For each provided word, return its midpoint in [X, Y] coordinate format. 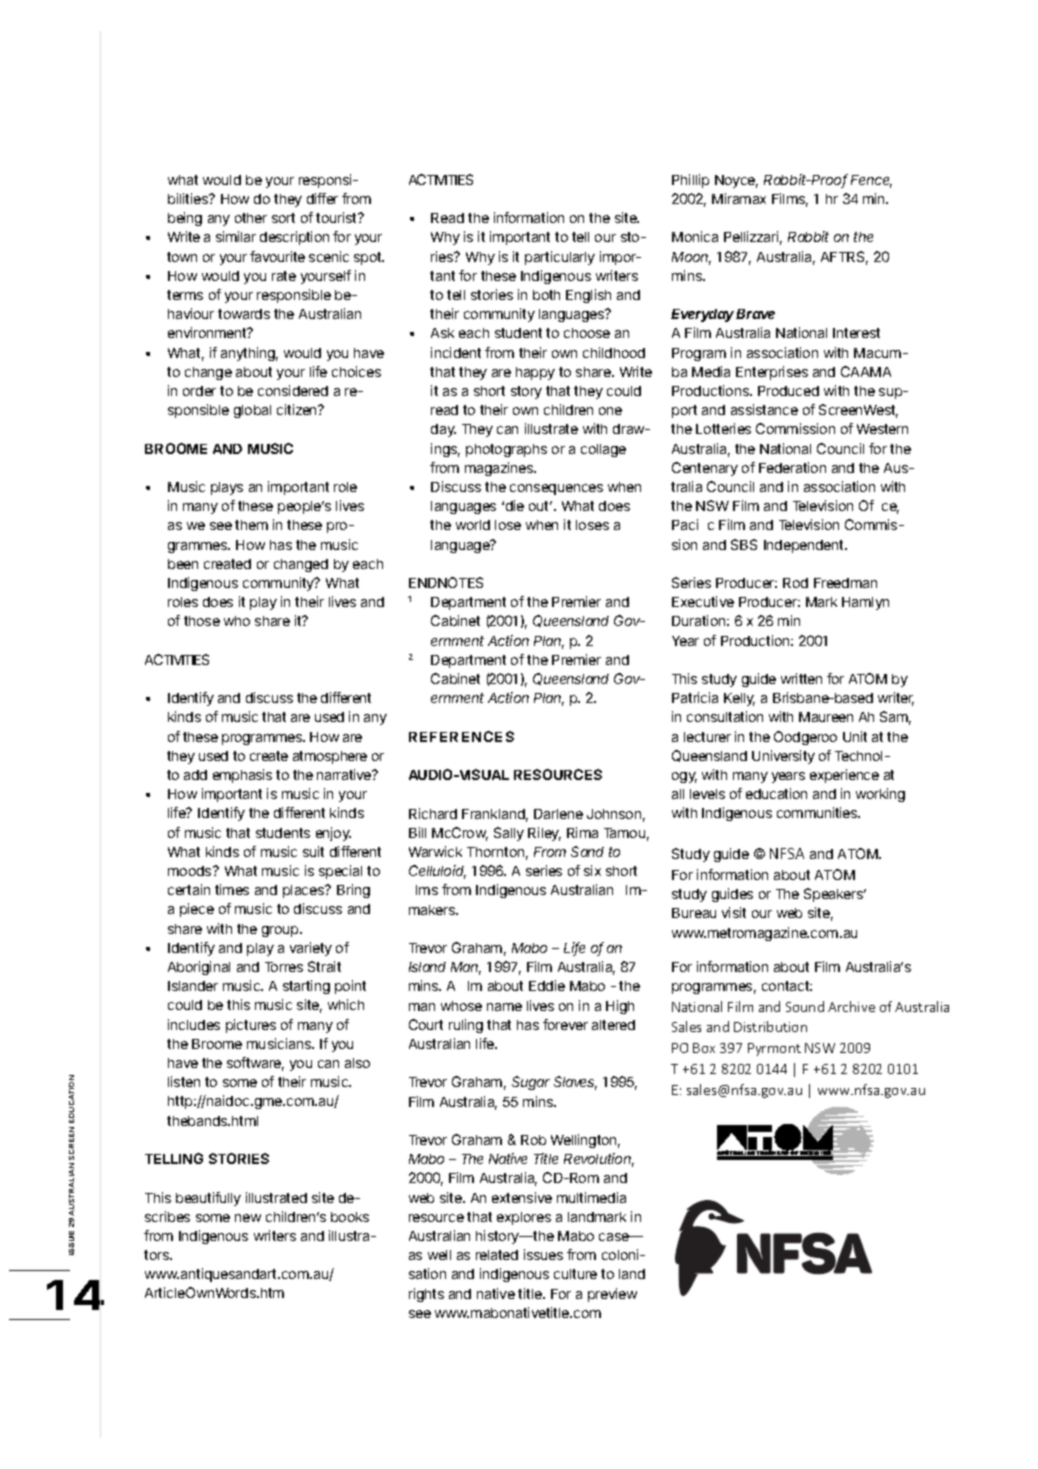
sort [283, 218]
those [202, 621]
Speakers [835, 895]
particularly [560, 258]
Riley [544, 834]
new [248, 1218]
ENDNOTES [446, 582]
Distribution [770, 1026]
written [801, 678]
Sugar [531, 1083]
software [255, 1064]
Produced [788, 391]
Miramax [739, 198]
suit [313, 851]
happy [535, 373]
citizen [298, 409]
